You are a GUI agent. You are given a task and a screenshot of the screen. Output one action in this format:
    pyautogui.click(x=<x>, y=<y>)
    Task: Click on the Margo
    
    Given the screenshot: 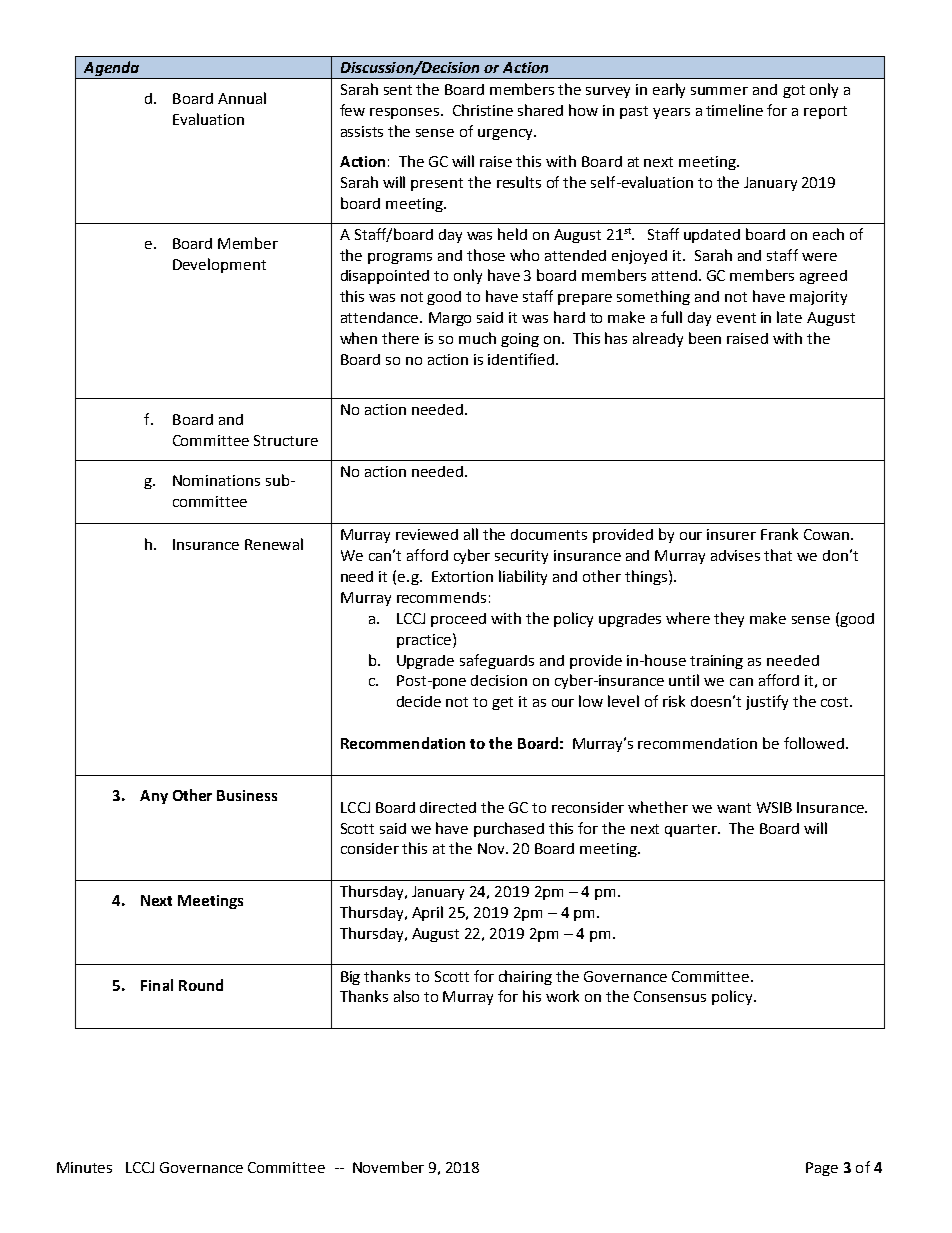 What is the action you would take?
    pyautogui.click(x=450, y=319)
